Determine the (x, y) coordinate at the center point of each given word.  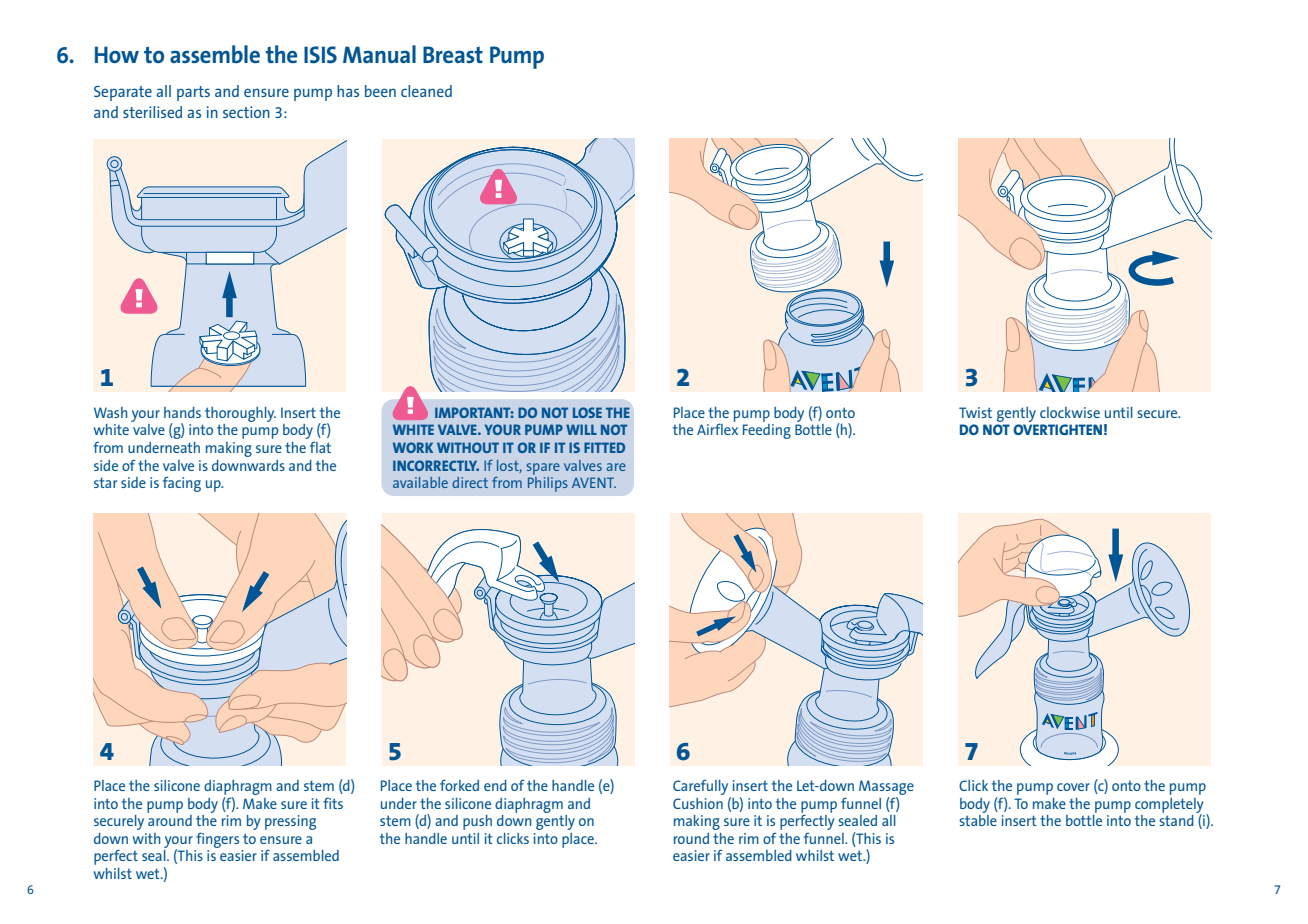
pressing (290, 822)
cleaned (426, 91)
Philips (548, 483)
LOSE (587, 412)
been (380, 91)
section (246, 112)
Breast (453, 54)
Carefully (702, 789)
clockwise (1070, 412)
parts (193, 93)
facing (182, 484)
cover (1073, 787)
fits (333, 803)
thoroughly (240, 414)
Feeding (767, 431)
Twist (975, 412)
